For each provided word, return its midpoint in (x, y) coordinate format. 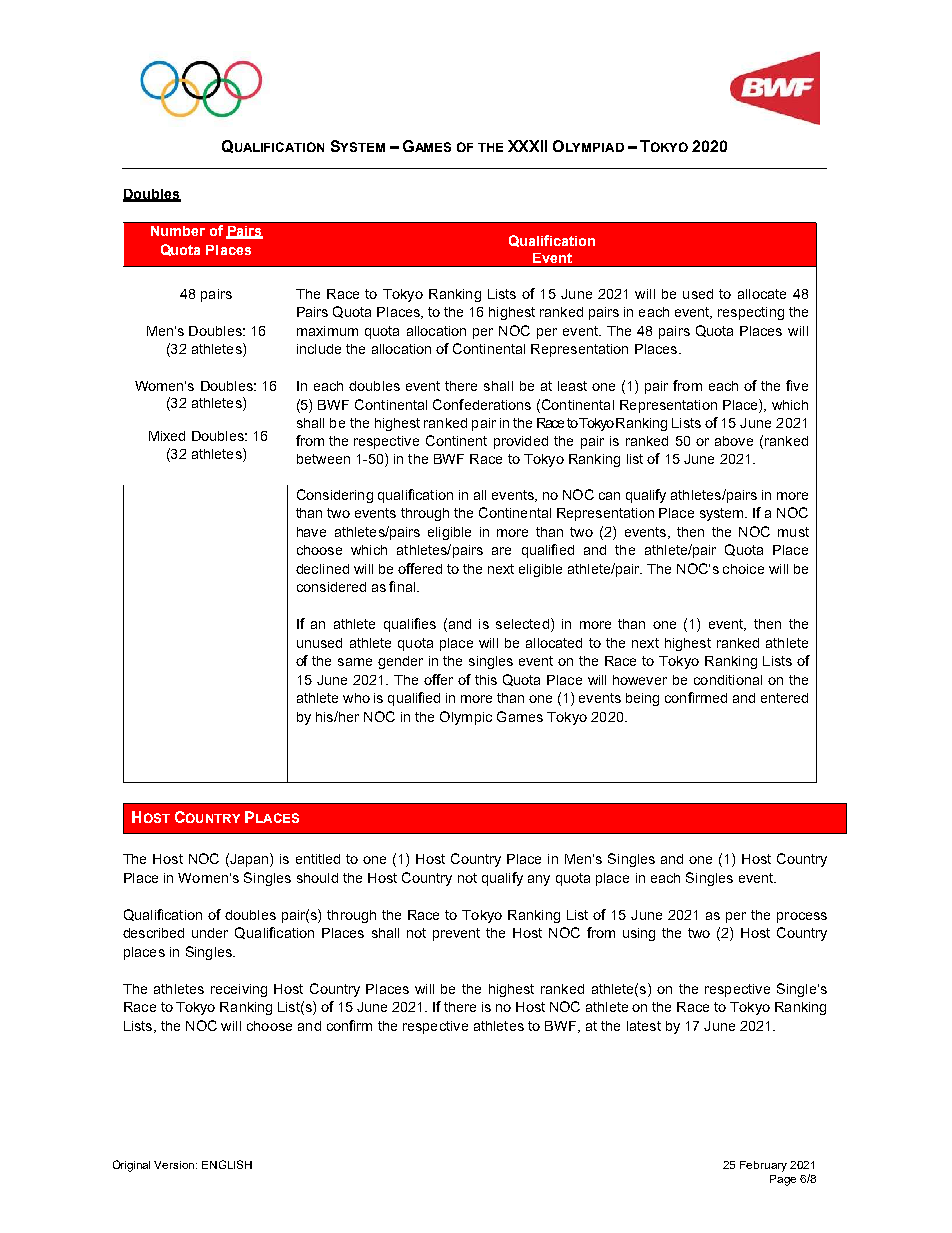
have (311, 532)
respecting (751, 313)
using (639, 934)
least (572, 386)
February (763, 1166)
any (539, 880)
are (501, 551)
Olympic (466, 718)
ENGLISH (227, 1164)
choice (743, 569)
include (319, 349)
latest (644, 1026)
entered (784, 698)
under (210, 933)
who (356, 698)
